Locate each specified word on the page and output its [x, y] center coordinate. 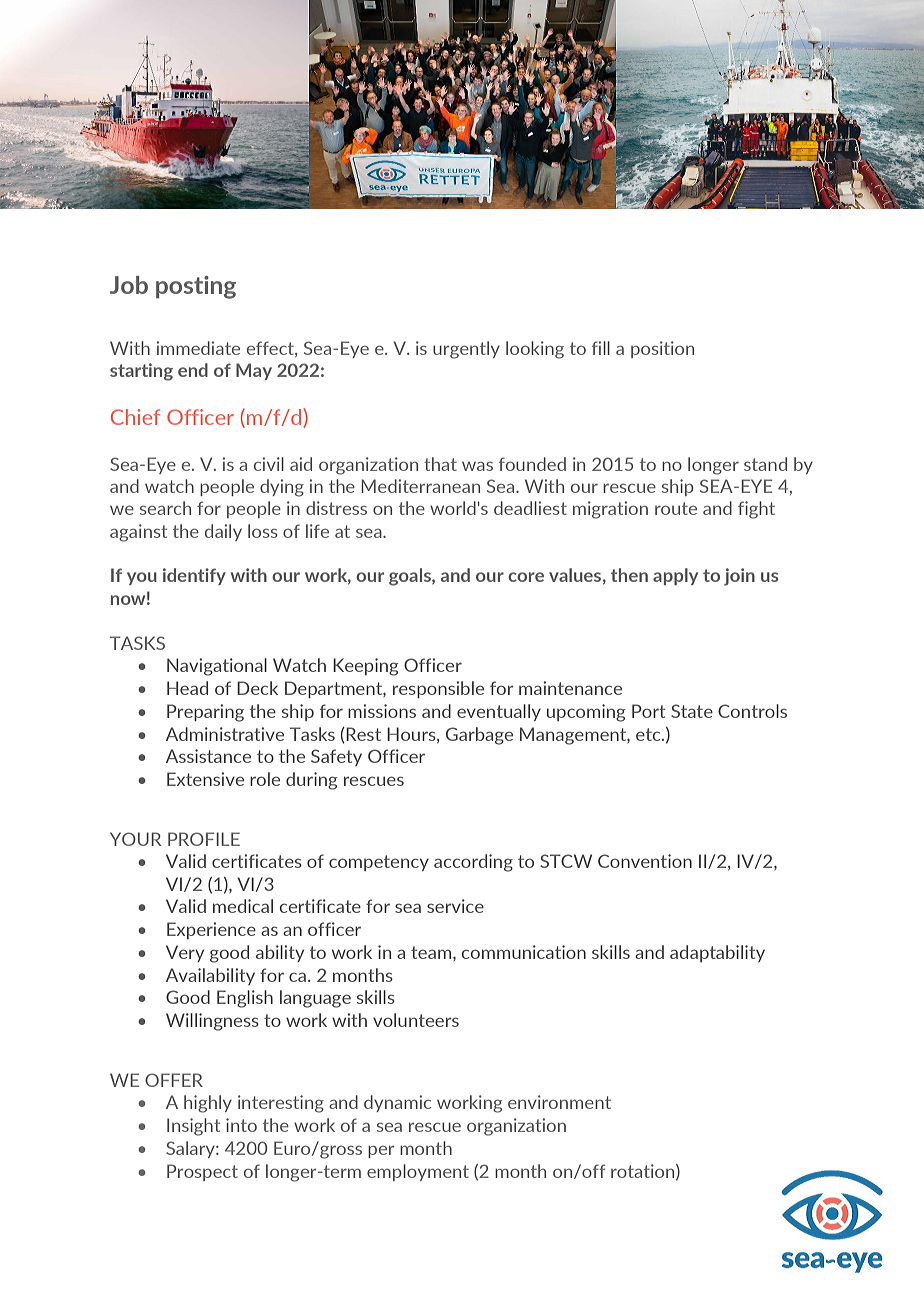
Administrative [225, 734]
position [662, 349]
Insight [193, 1127]
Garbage [479, 736]
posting [196, 287]
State [692, 711]
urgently [466, 350]
